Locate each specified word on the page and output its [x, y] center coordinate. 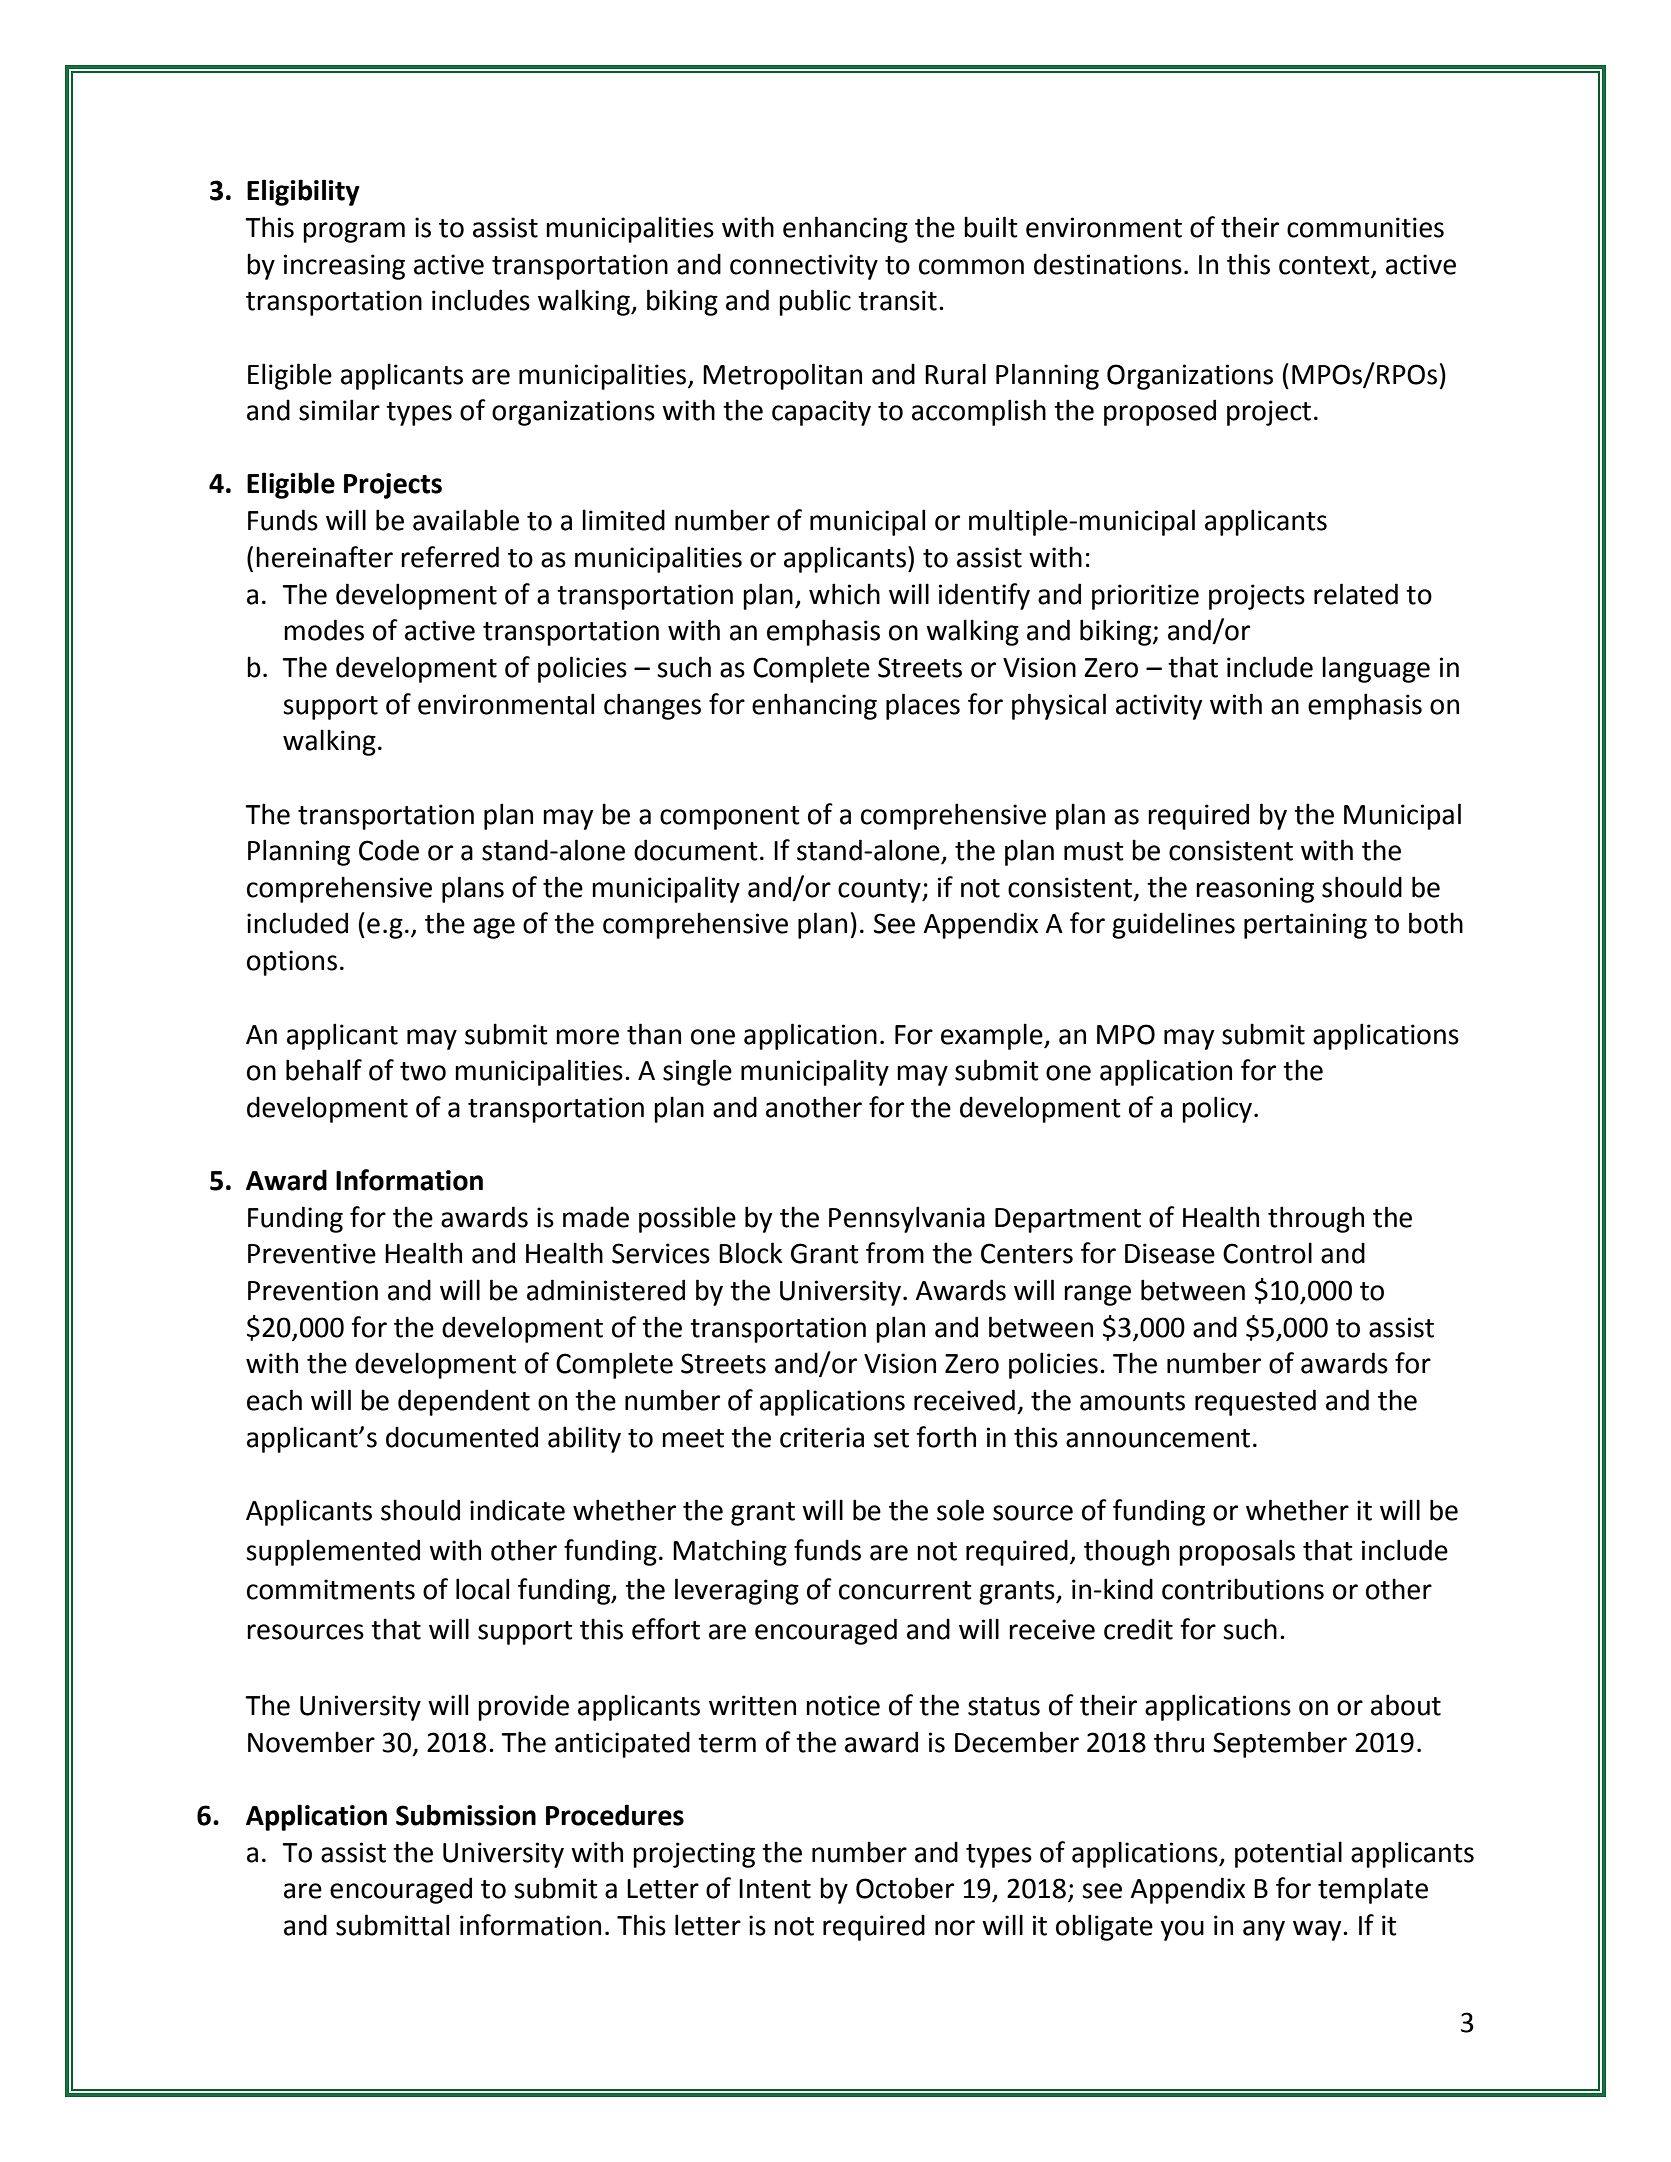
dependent [464, 1402]
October [905, 1888]
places [923, 706]
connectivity [804, 267]
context [1324, 265]
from [895, 1253]
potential [1288, 1854]
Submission [466, 1815]
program [354, 232]
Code [389, 850]
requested [1255, 1402]
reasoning [1255, 890]
